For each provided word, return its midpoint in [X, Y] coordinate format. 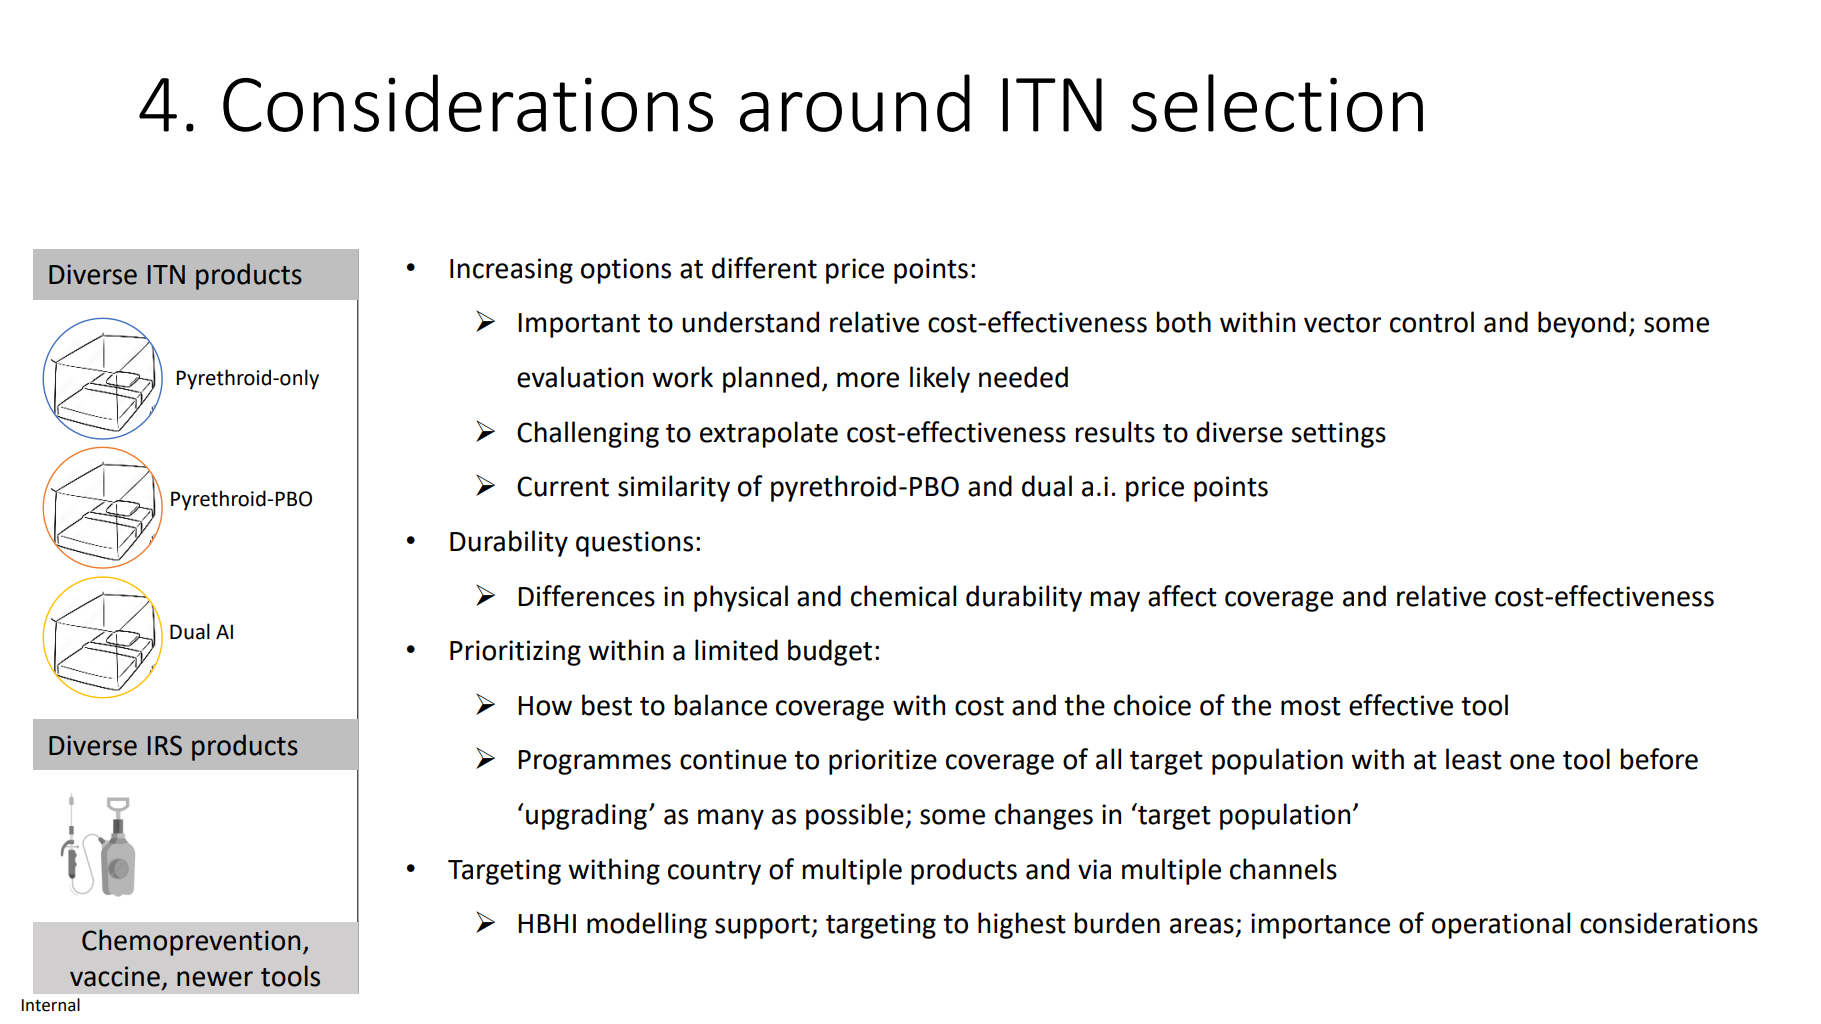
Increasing [511, 271]
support [763, 927]
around [855, 103]
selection [1277, 103]
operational [1501, 925]
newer [215, 979]
